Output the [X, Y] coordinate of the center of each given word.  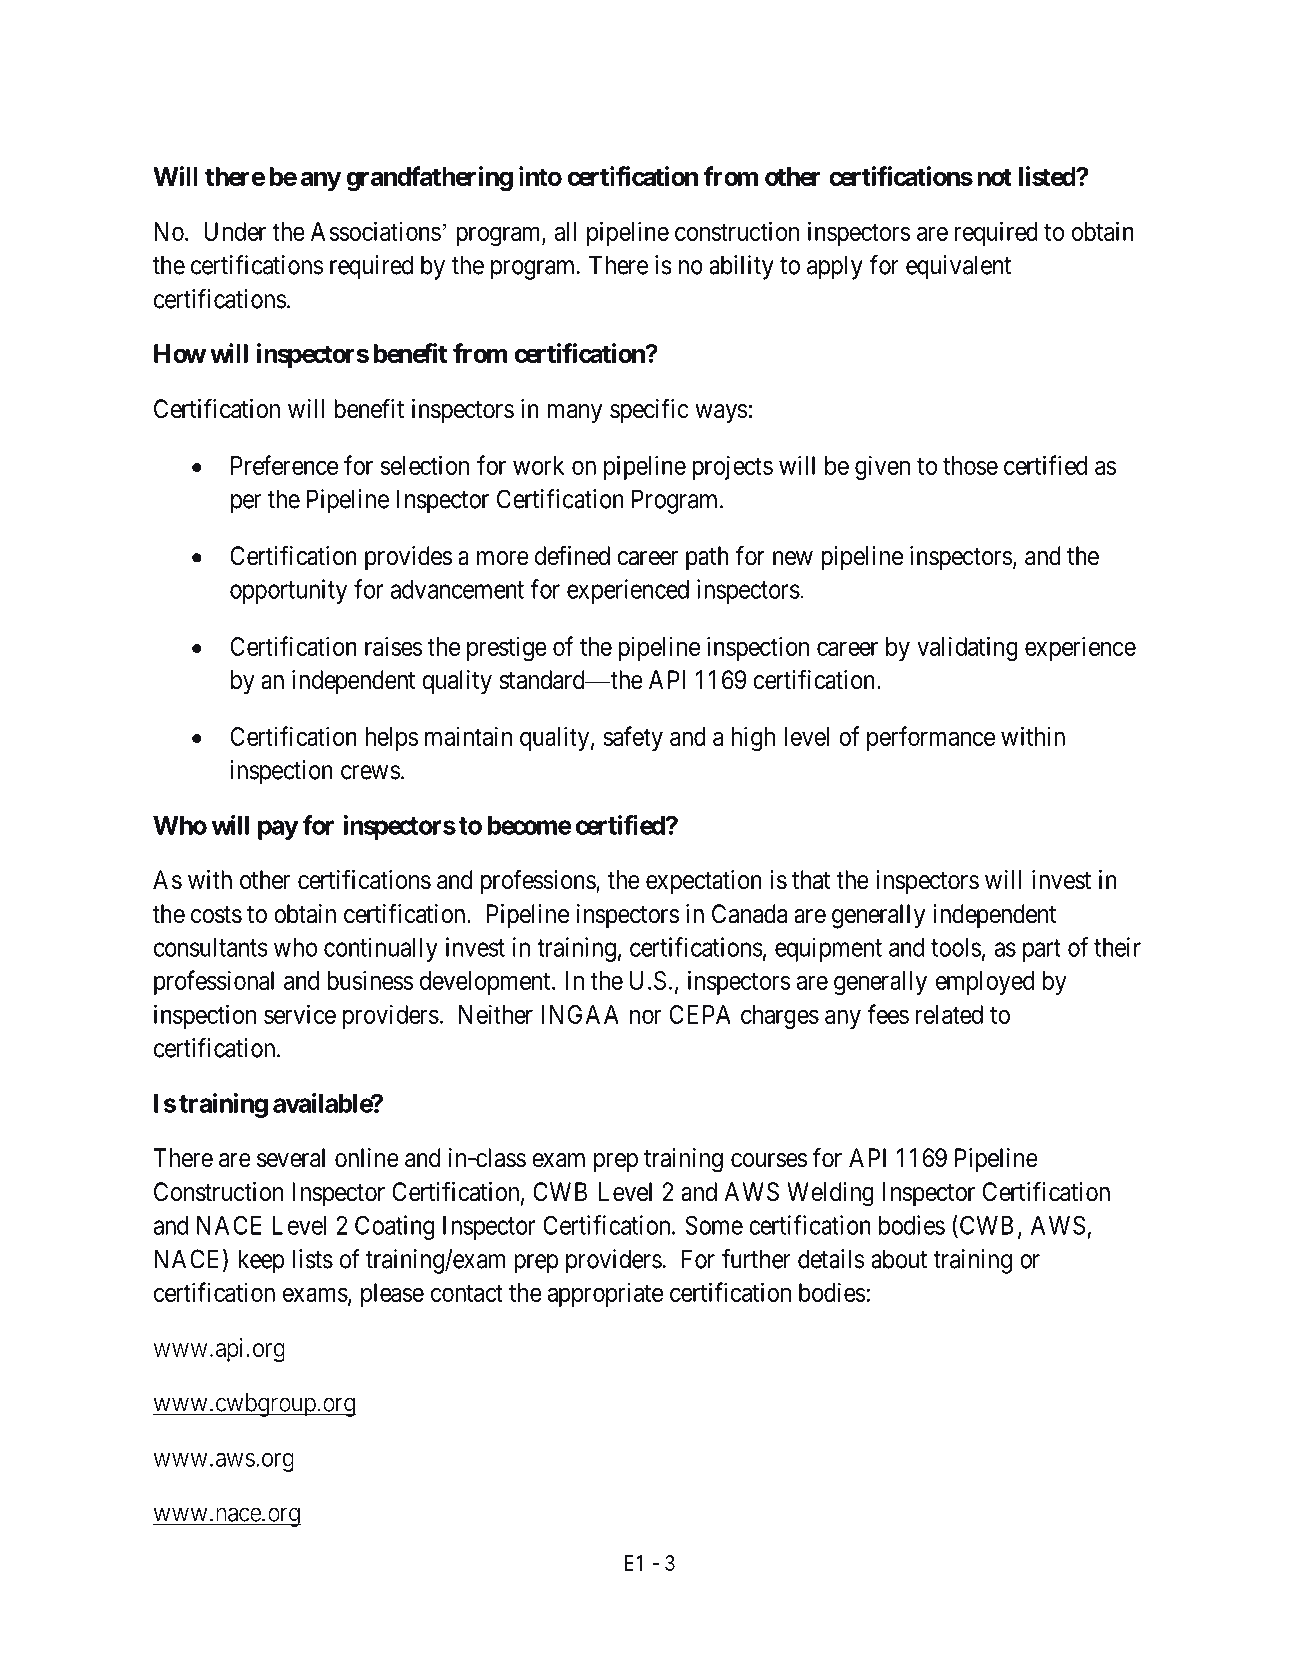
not [995, 177]
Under [235, 231]
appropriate [605, 1295]
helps [392, 739]
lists [312, 1259]
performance [931, 738]
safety [633, 738]
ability [741, 267]
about [899, 1259]
